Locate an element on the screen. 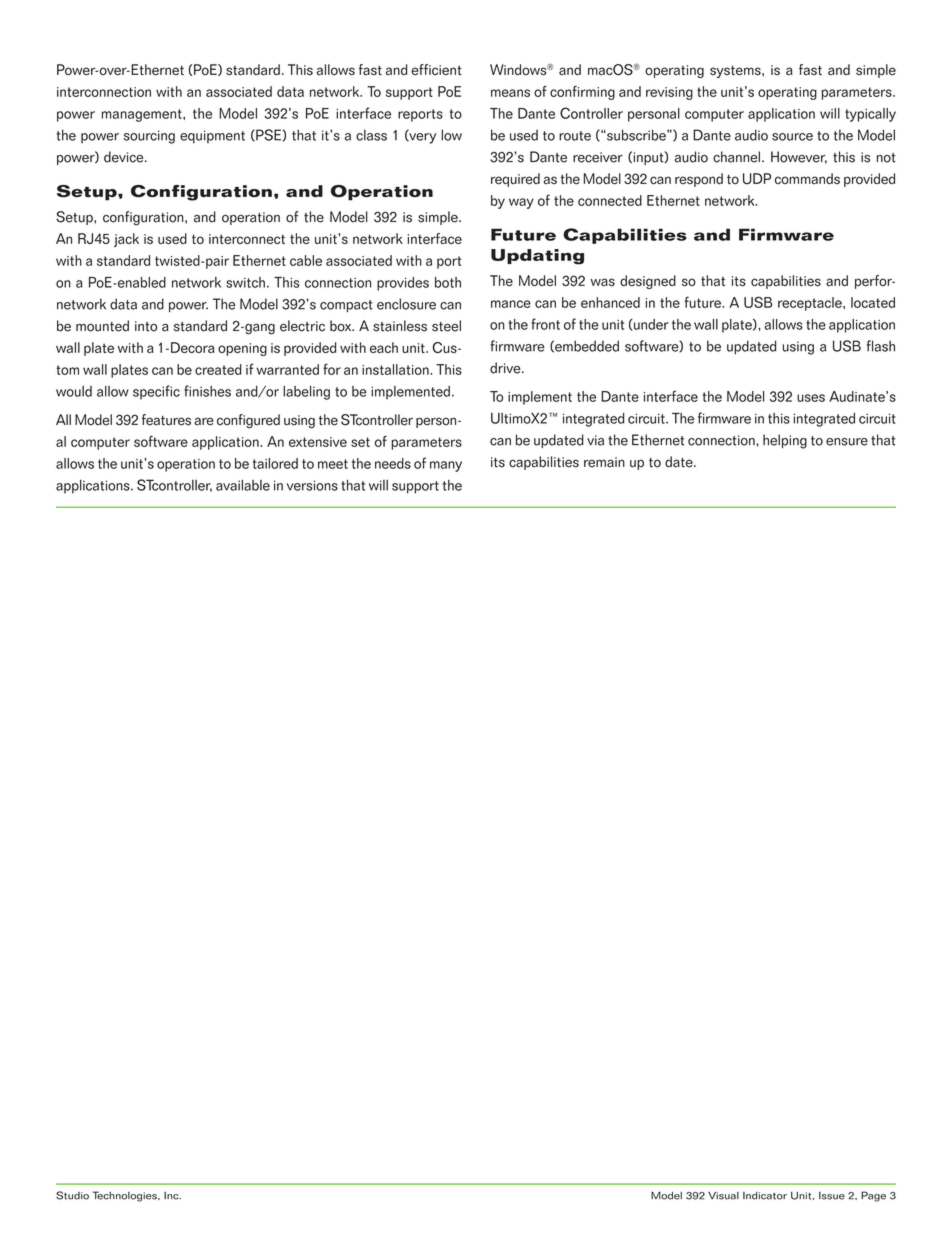 The image size is (952, 1233). Inc is located at coordinates (172, 1196).
